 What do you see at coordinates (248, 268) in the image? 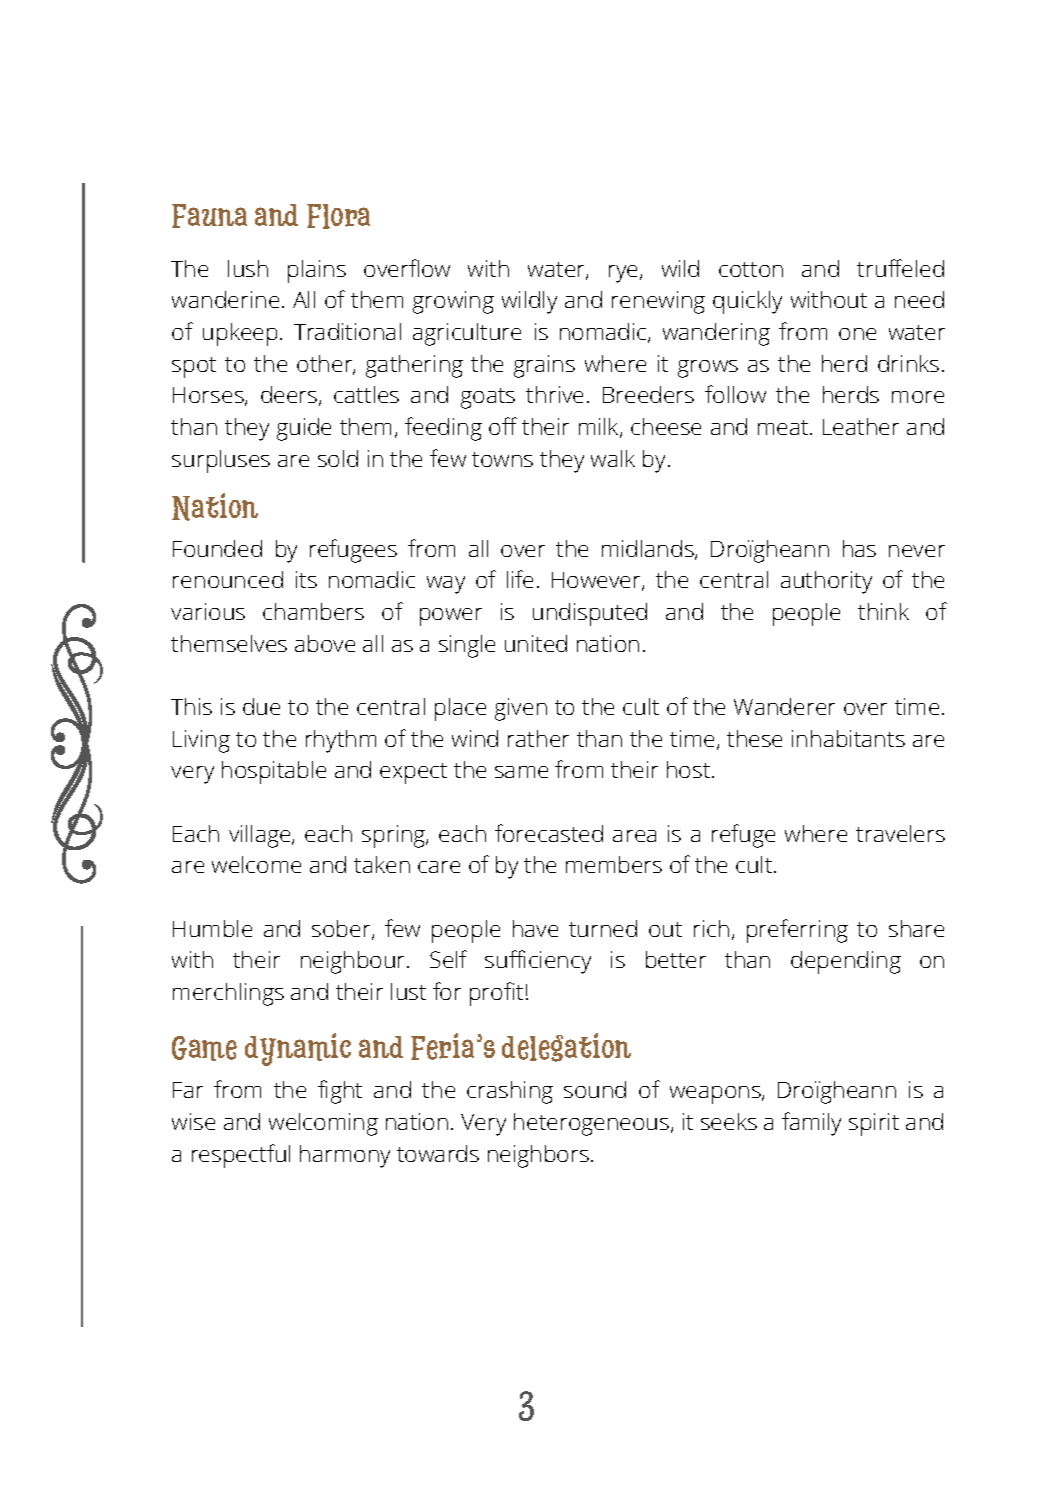
I see `lush` at bounding box center [248, 268].
